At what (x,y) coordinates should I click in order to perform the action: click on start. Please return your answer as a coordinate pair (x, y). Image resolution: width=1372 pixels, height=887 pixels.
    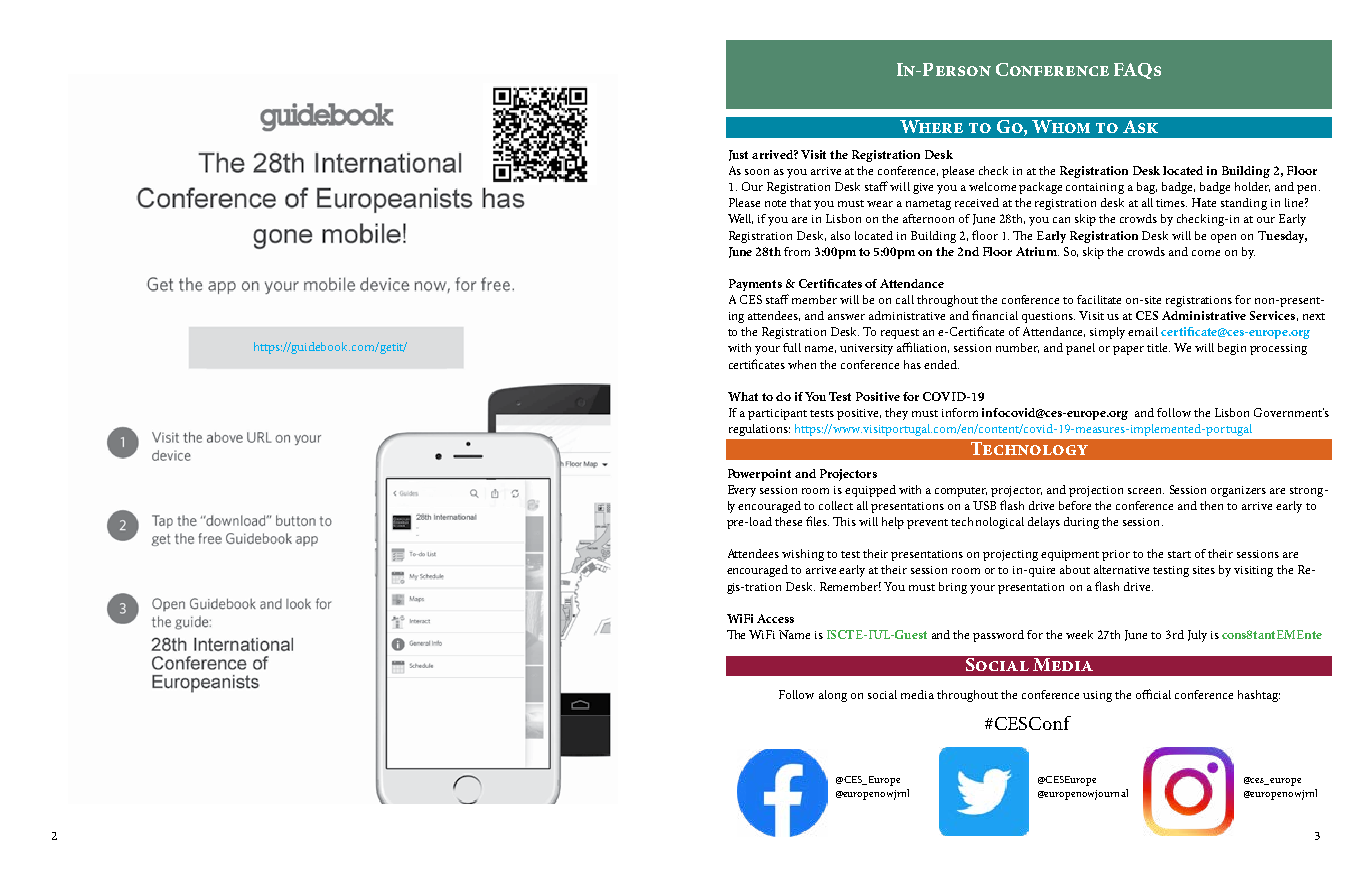
    Looking at the image, I should click on (1179, 554).
